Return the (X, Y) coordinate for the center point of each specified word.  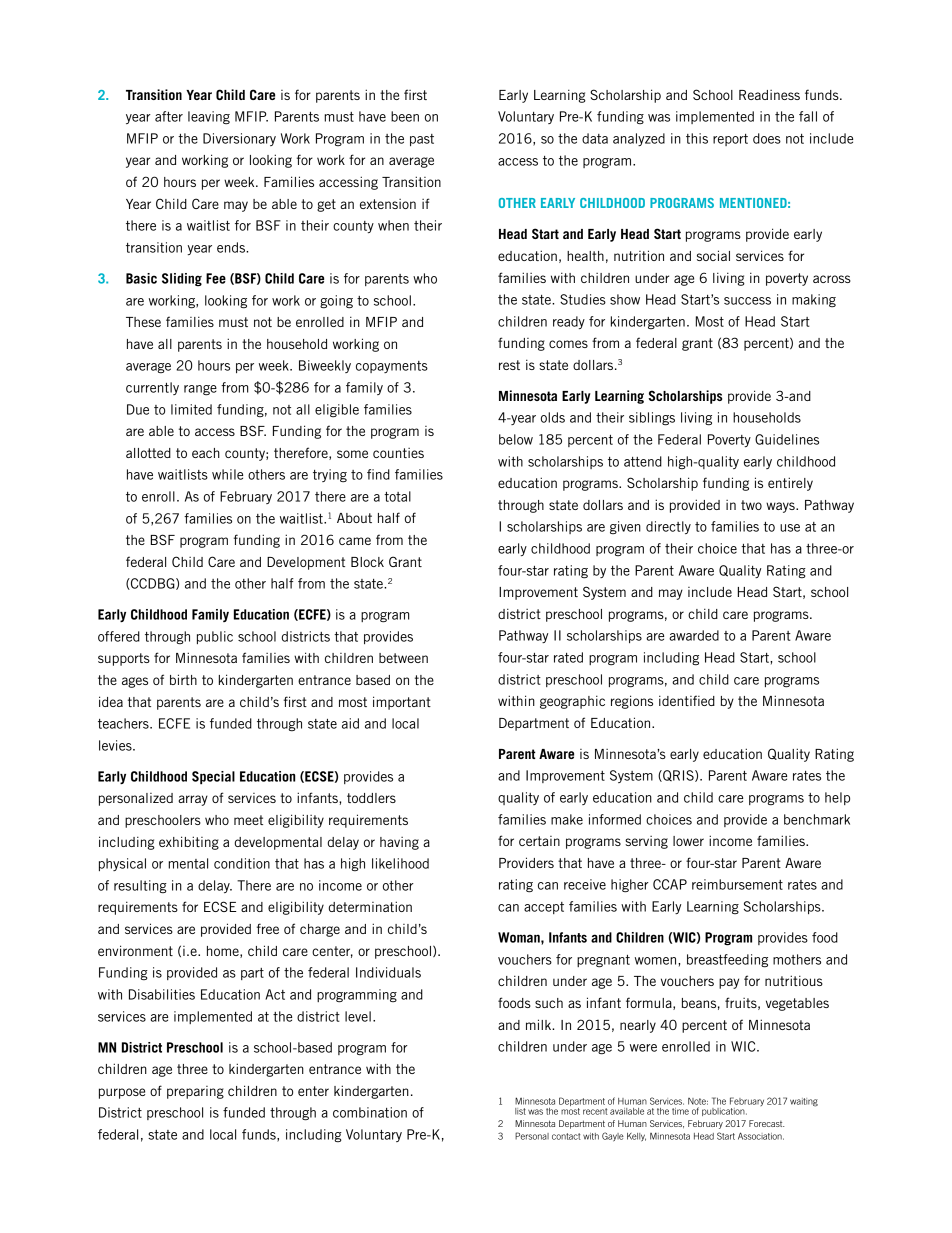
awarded (694, 635)
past (422, 140)
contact (566, 1136)
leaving (209, 117)
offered (119, 636)
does (767, 138)
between (403, 658)
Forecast (766, 1123)
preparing (195, 1092)
